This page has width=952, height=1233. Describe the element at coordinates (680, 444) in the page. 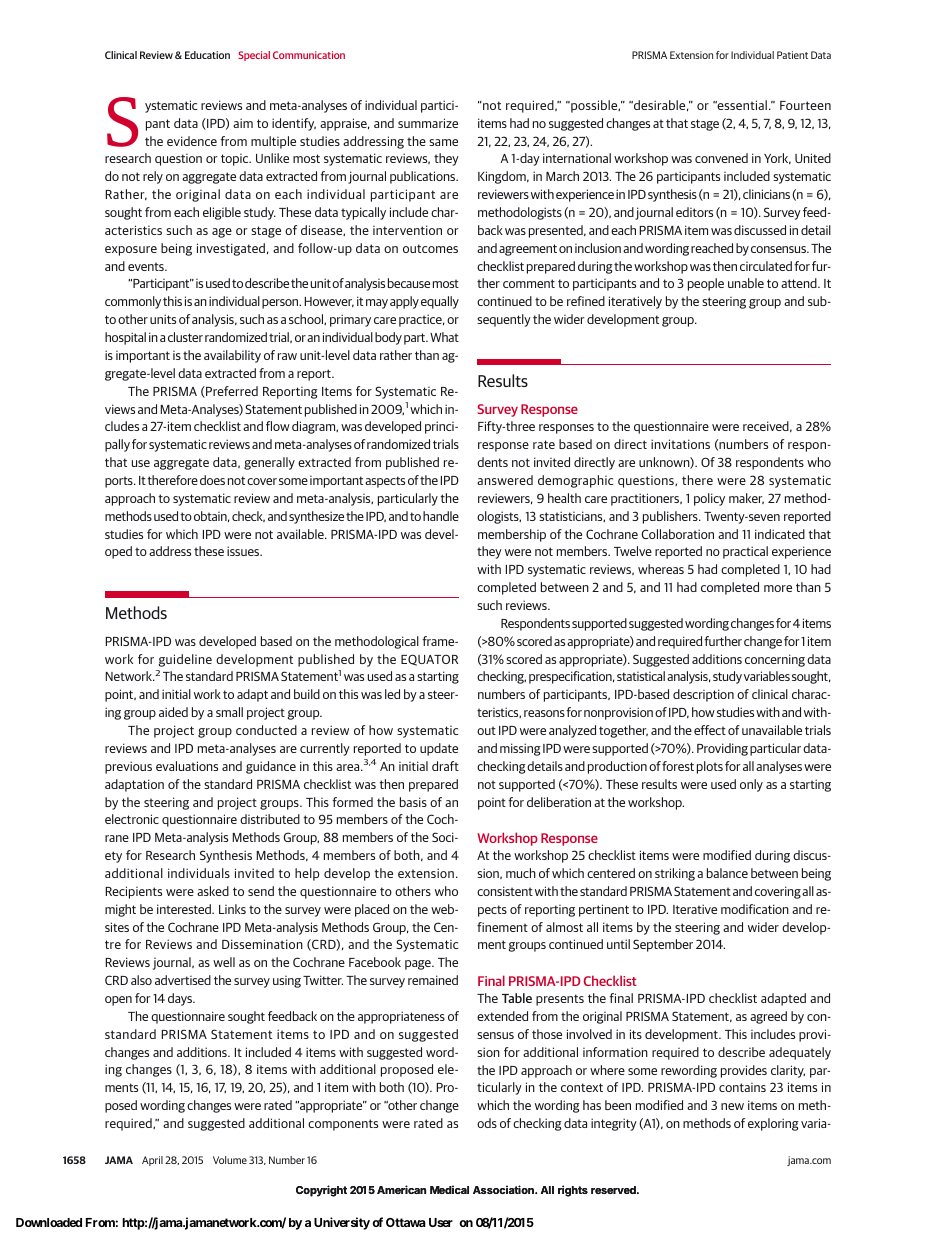

I see `invitations` at that location.
